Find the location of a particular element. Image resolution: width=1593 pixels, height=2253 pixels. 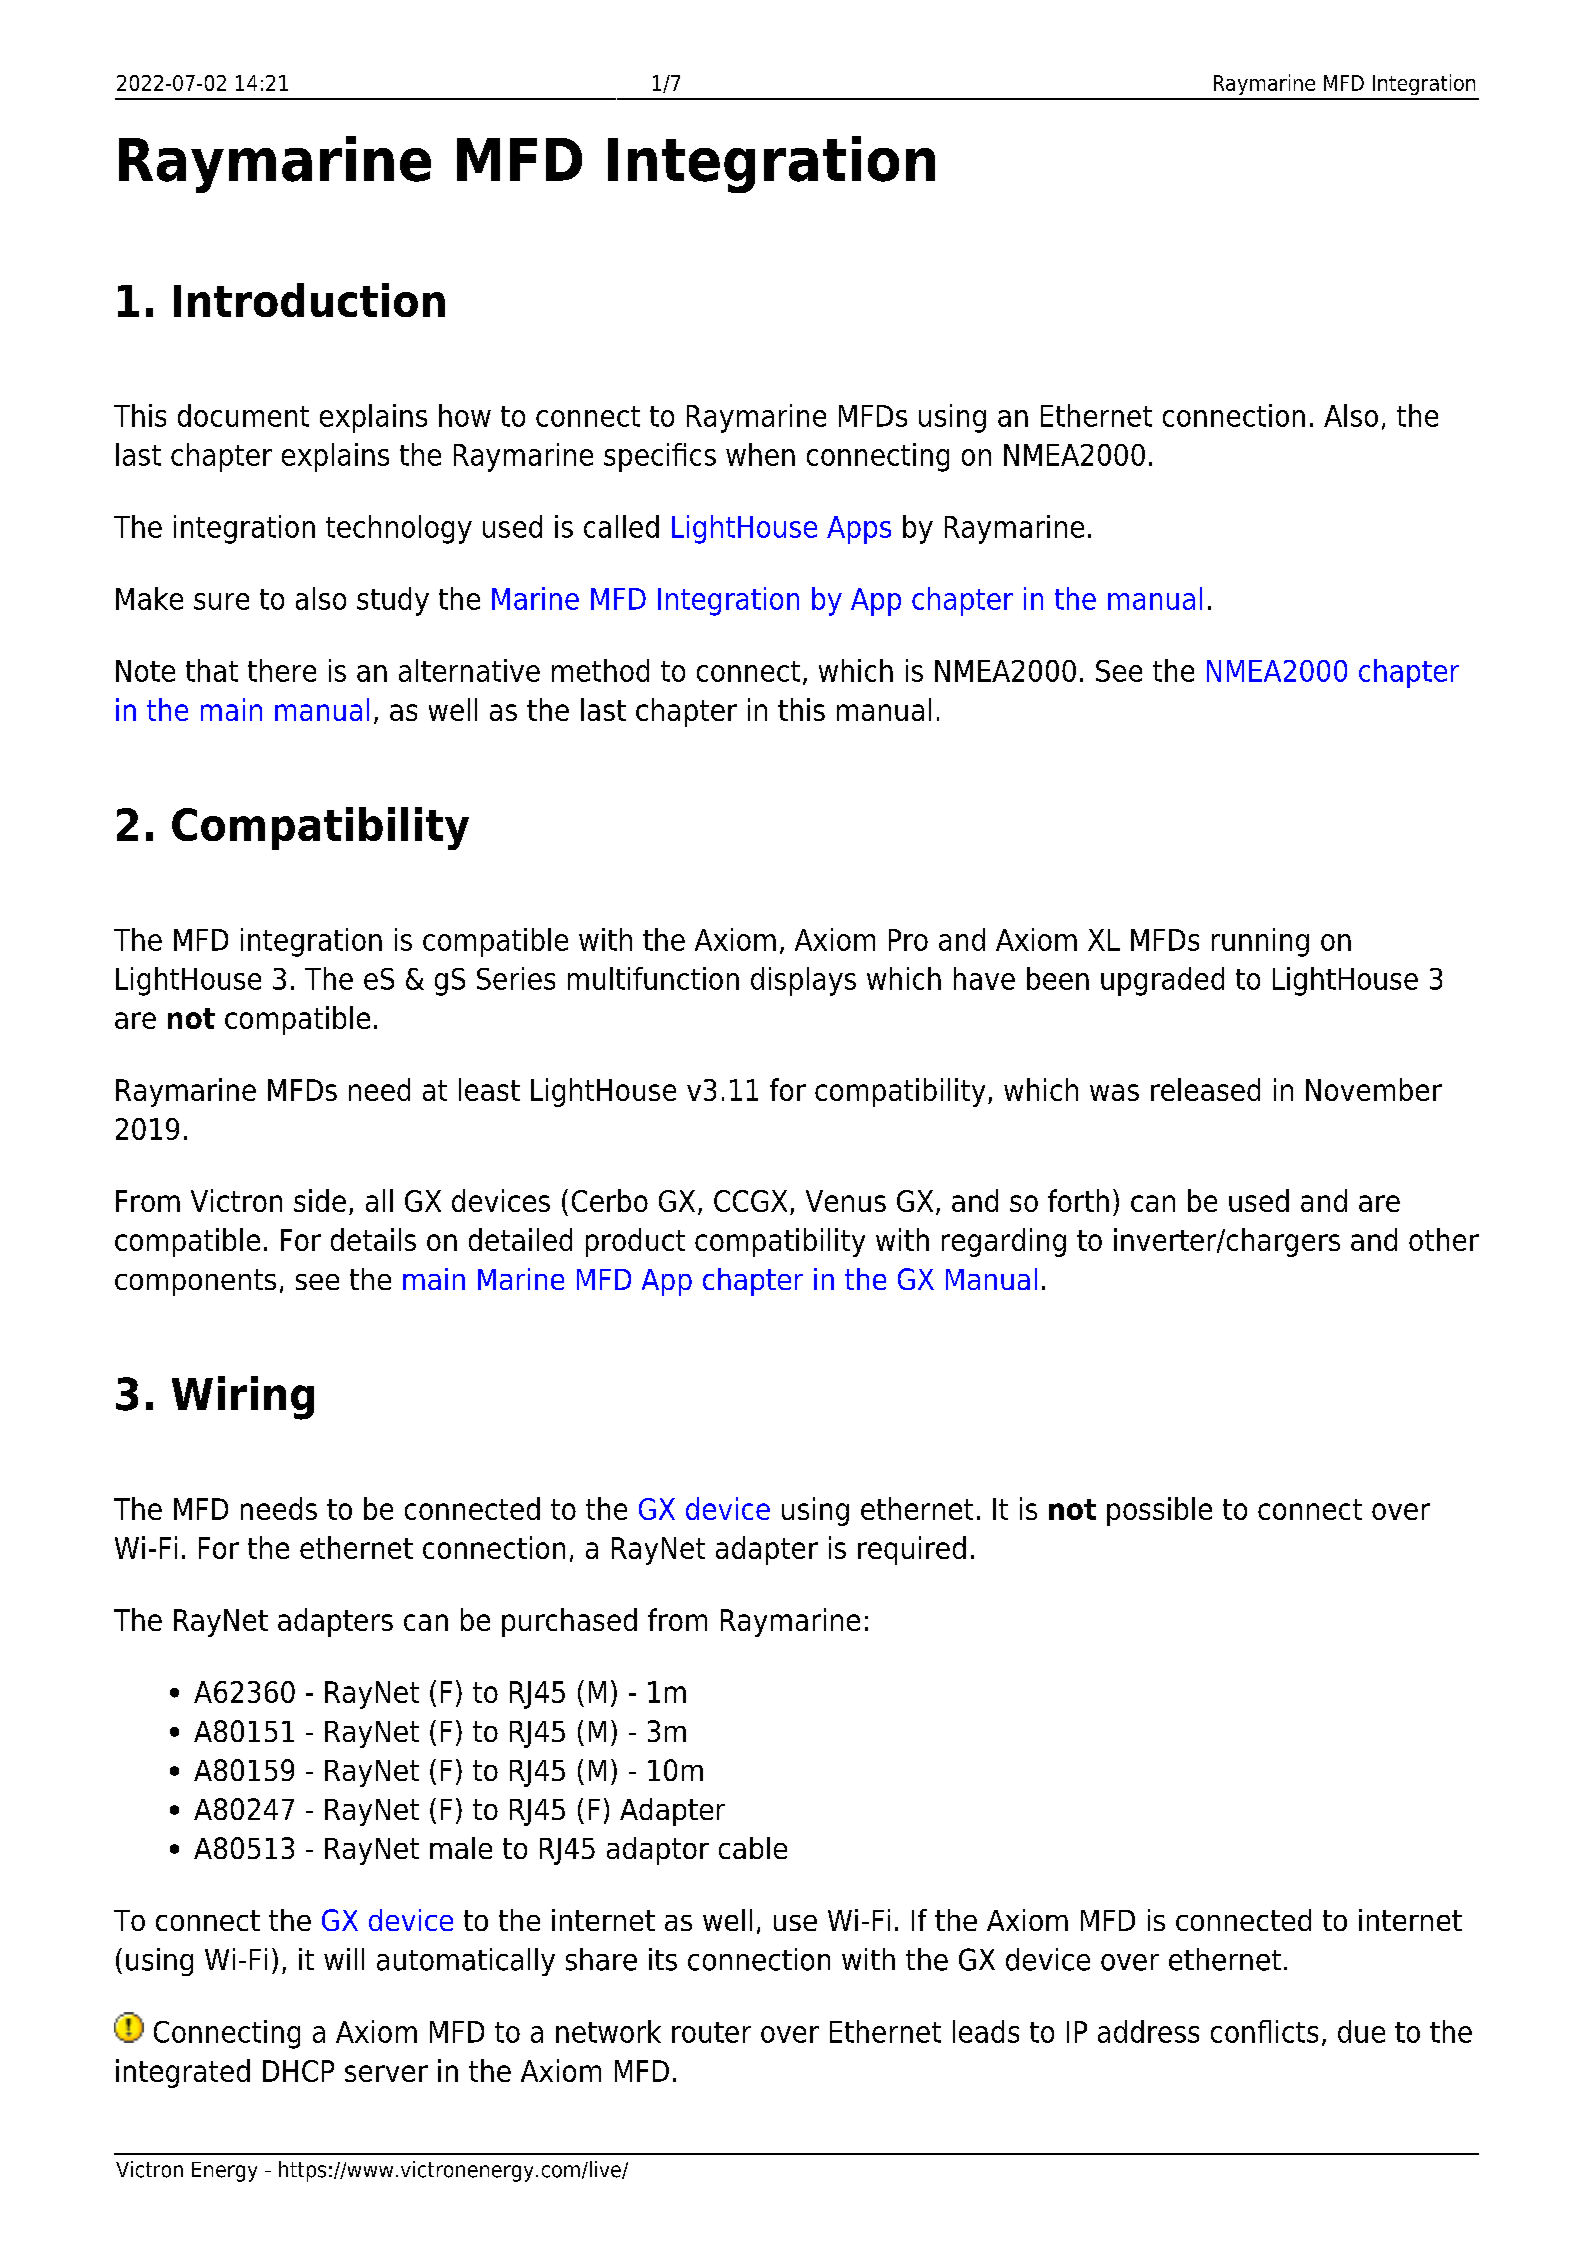

running is located at coordinates (1260, 942).
